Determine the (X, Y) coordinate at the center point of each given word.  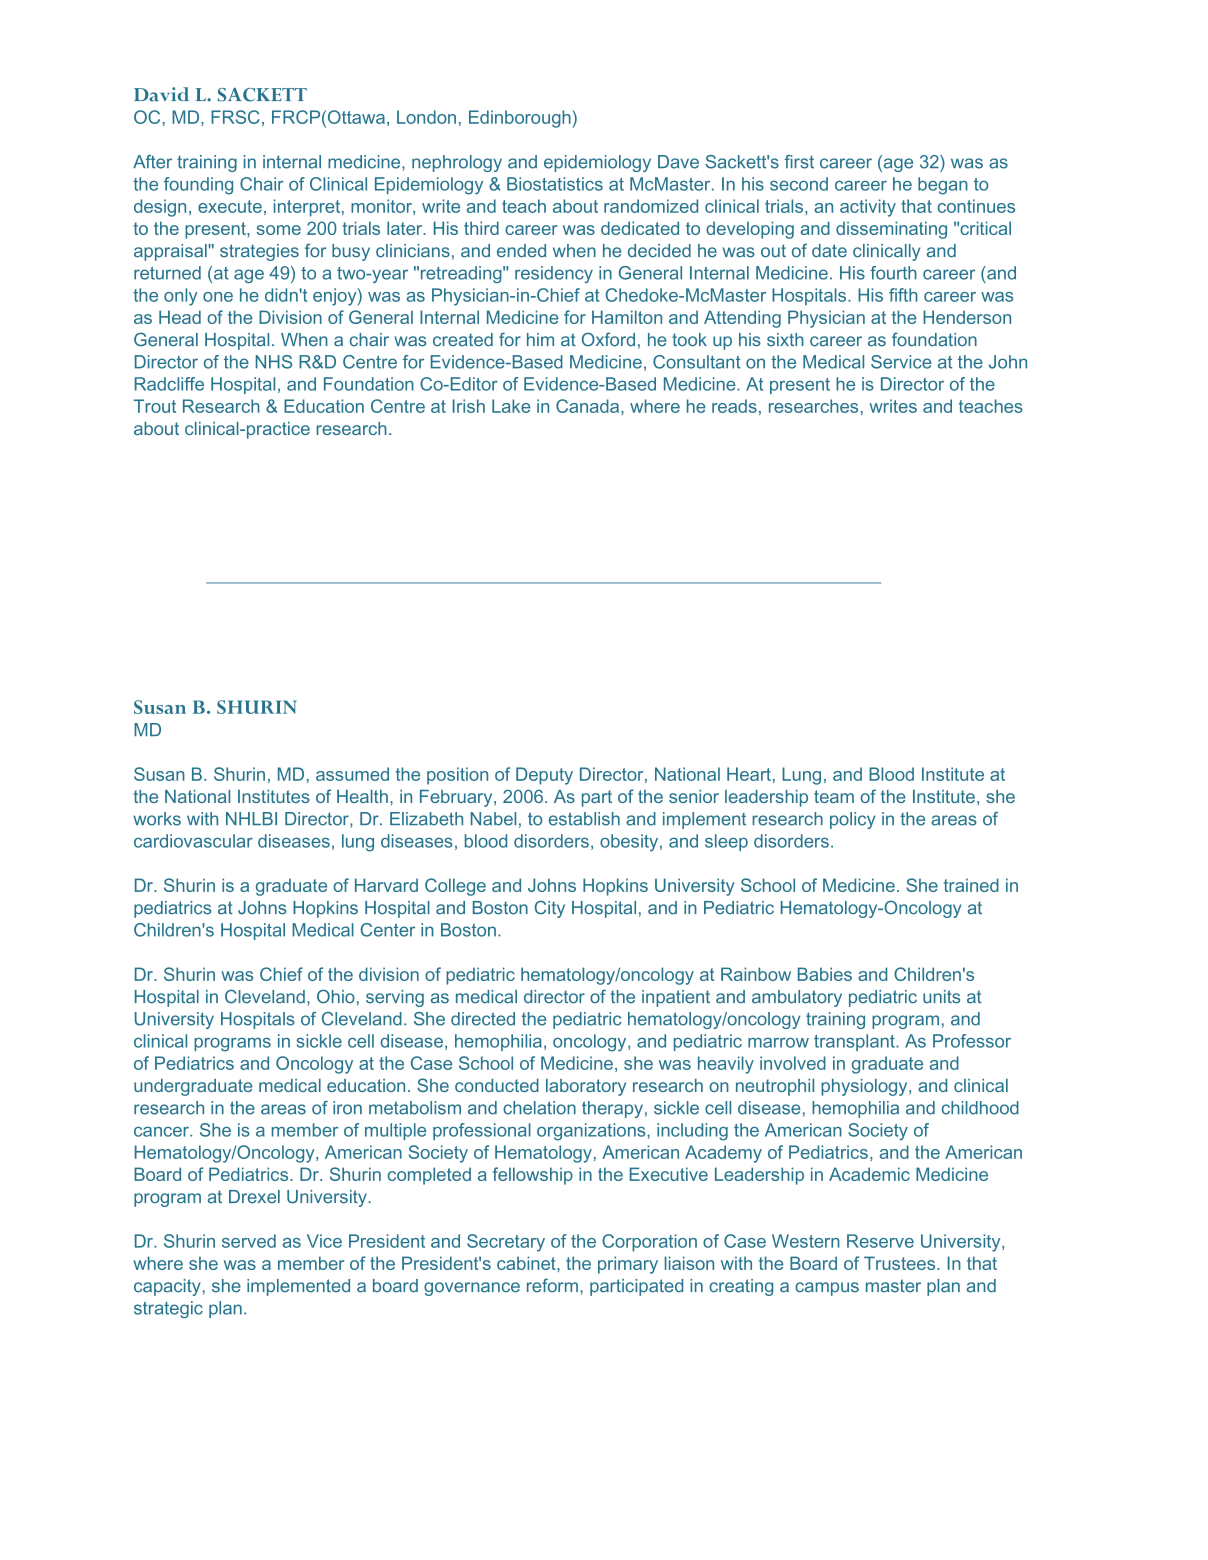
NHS (274, 362)
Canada (589, 406)
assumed (352, 774)
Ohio (336, 996)
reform (552, 1285)
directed (483, 1019)
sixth (785, 340)
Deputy (544, 776)
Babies (825, 974)
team (834, 796)
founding (198, 186)
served (249, 1241)
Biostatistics (555, 184)
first (799, 162)
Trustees (901, 1263)
